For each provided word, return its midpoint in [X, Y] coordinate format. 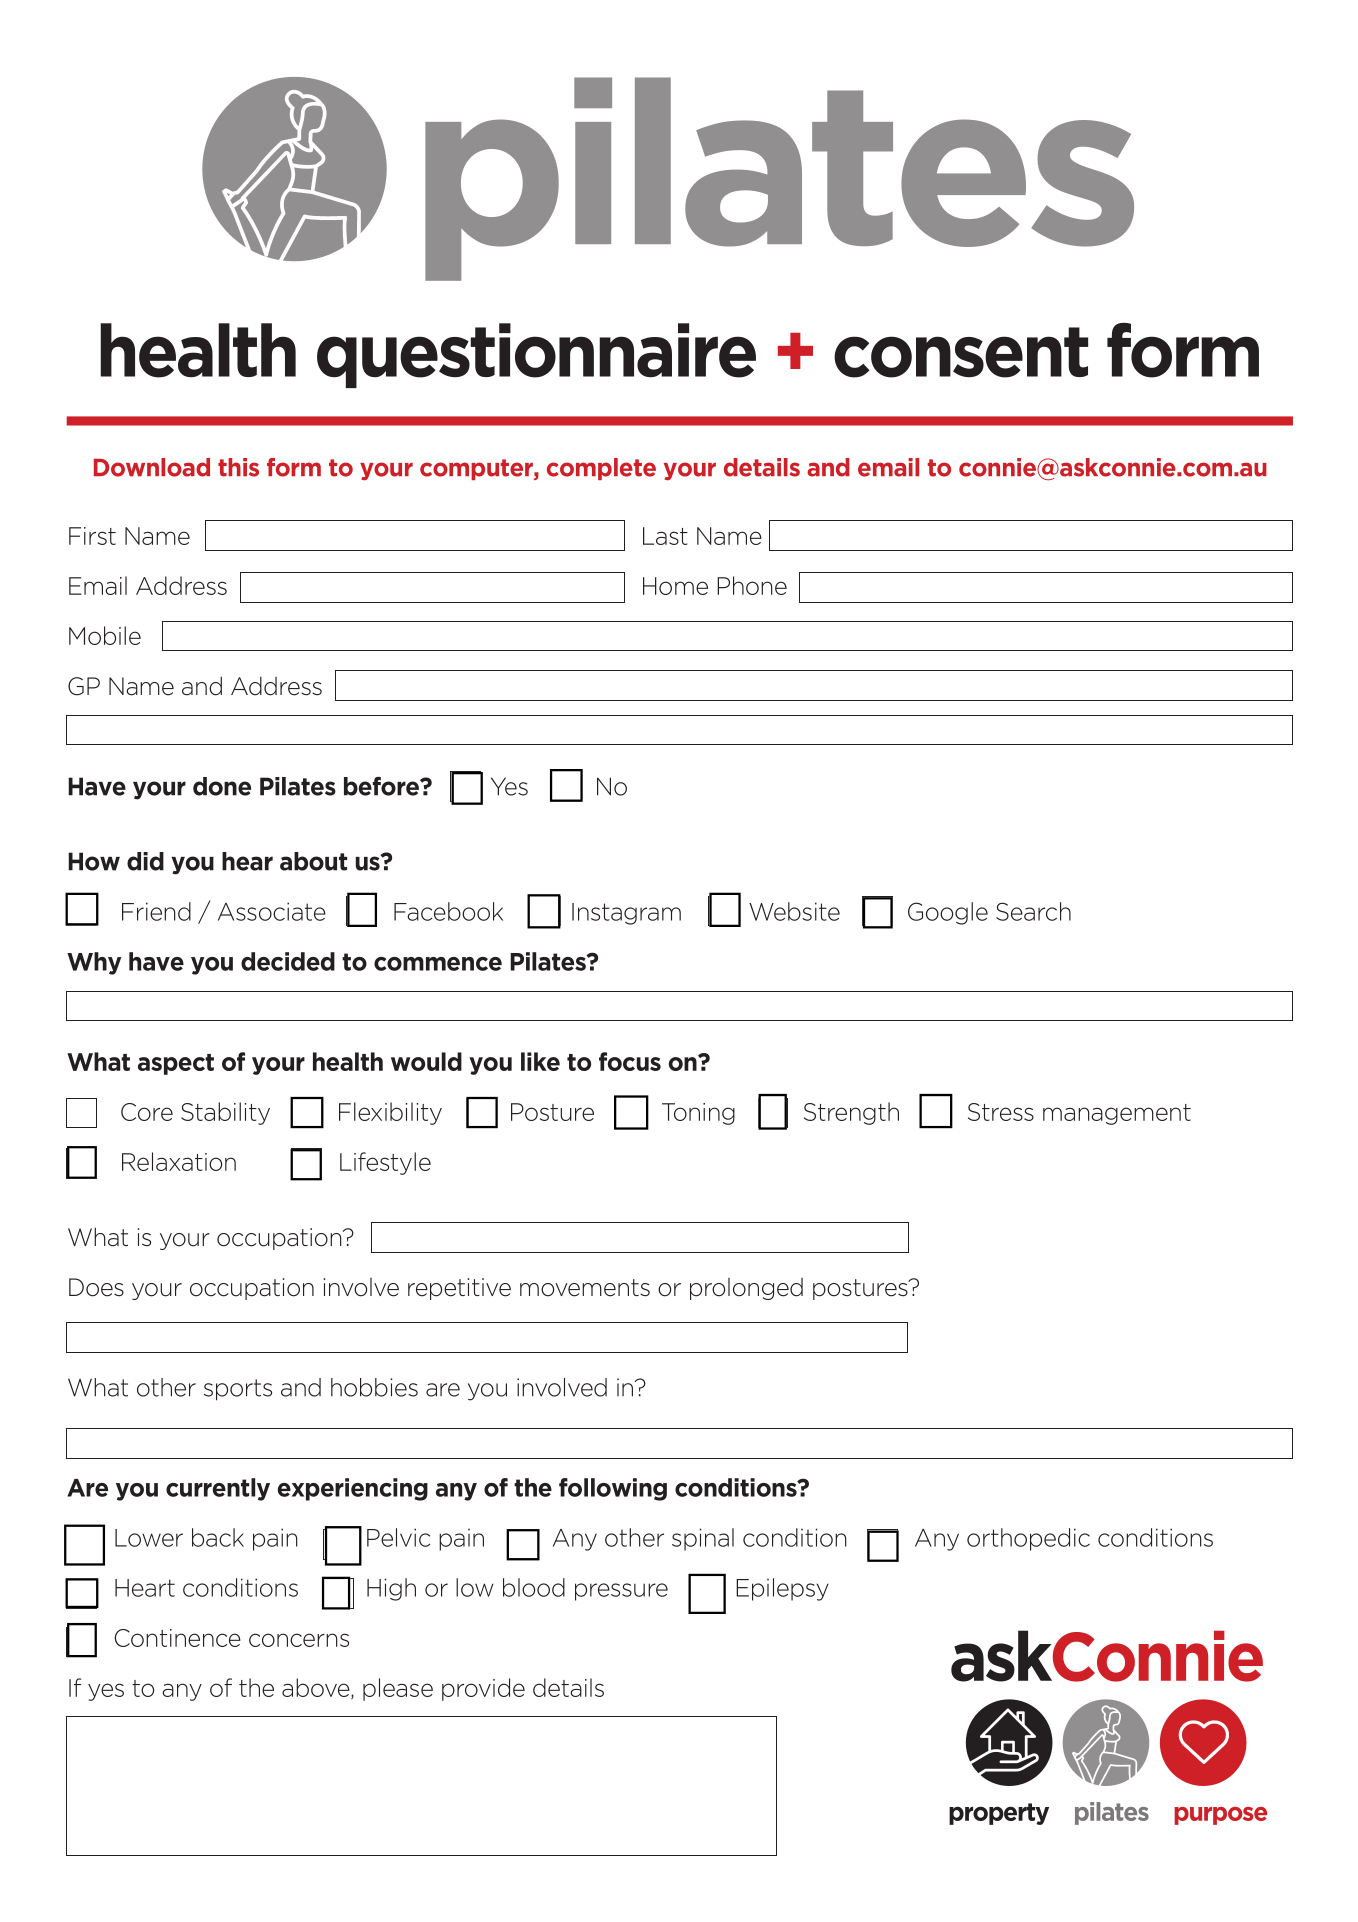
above [317, 1688]
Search [1033, 911]
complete [601, 469]
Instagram [626, 914]
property [999, 1814]
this [238, 467]
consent [961, 352]
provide [483, 1689]
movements [585, 1288]
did [145, 861]
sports [238, 1390]
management [1117, 1114]
